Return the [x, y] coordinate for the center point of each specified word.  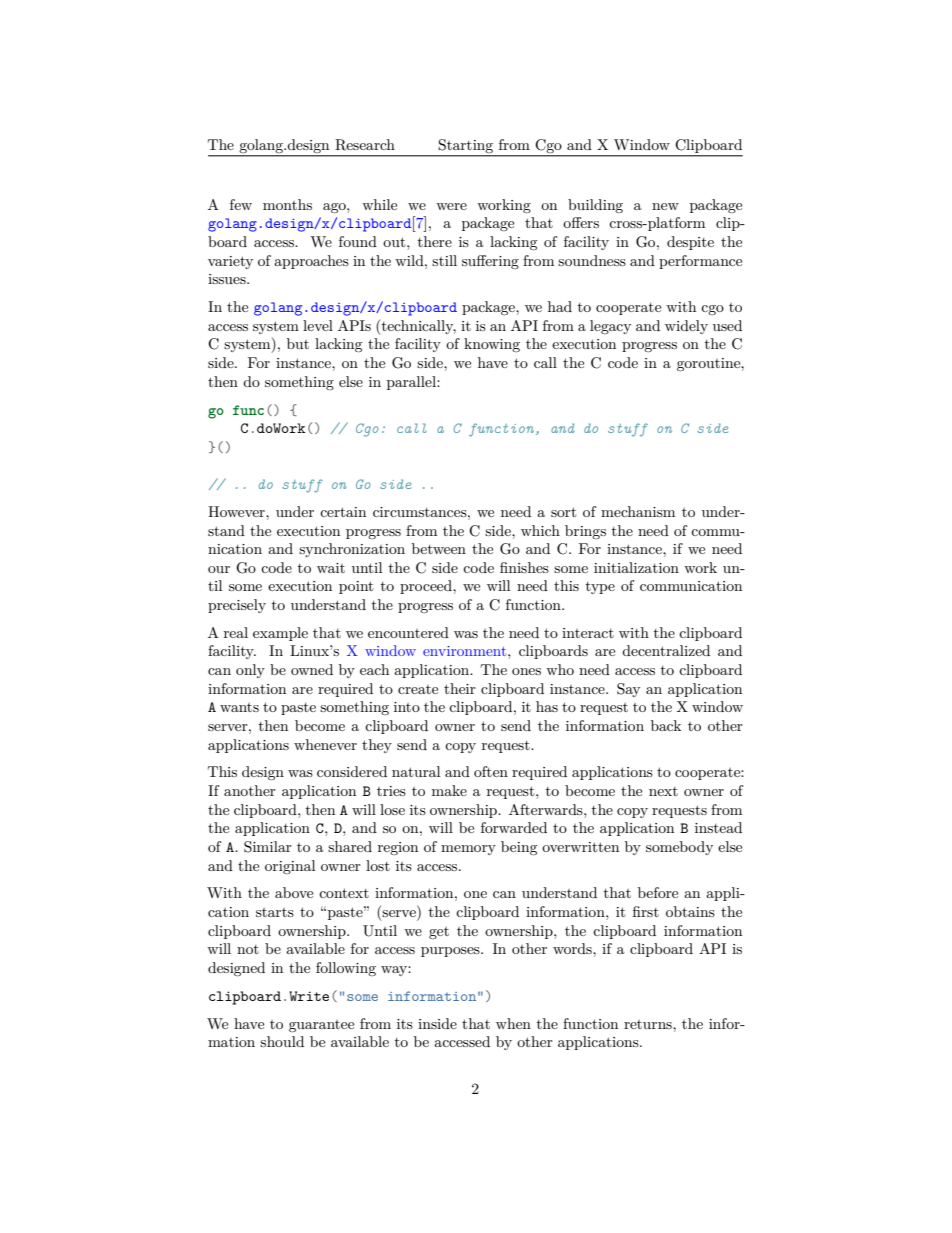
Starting [466, 147]
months [287, 204]
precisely [237, 606]
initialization [636, 567]
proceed [427, 587]
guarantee [321, 1026]
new [665, 206]
